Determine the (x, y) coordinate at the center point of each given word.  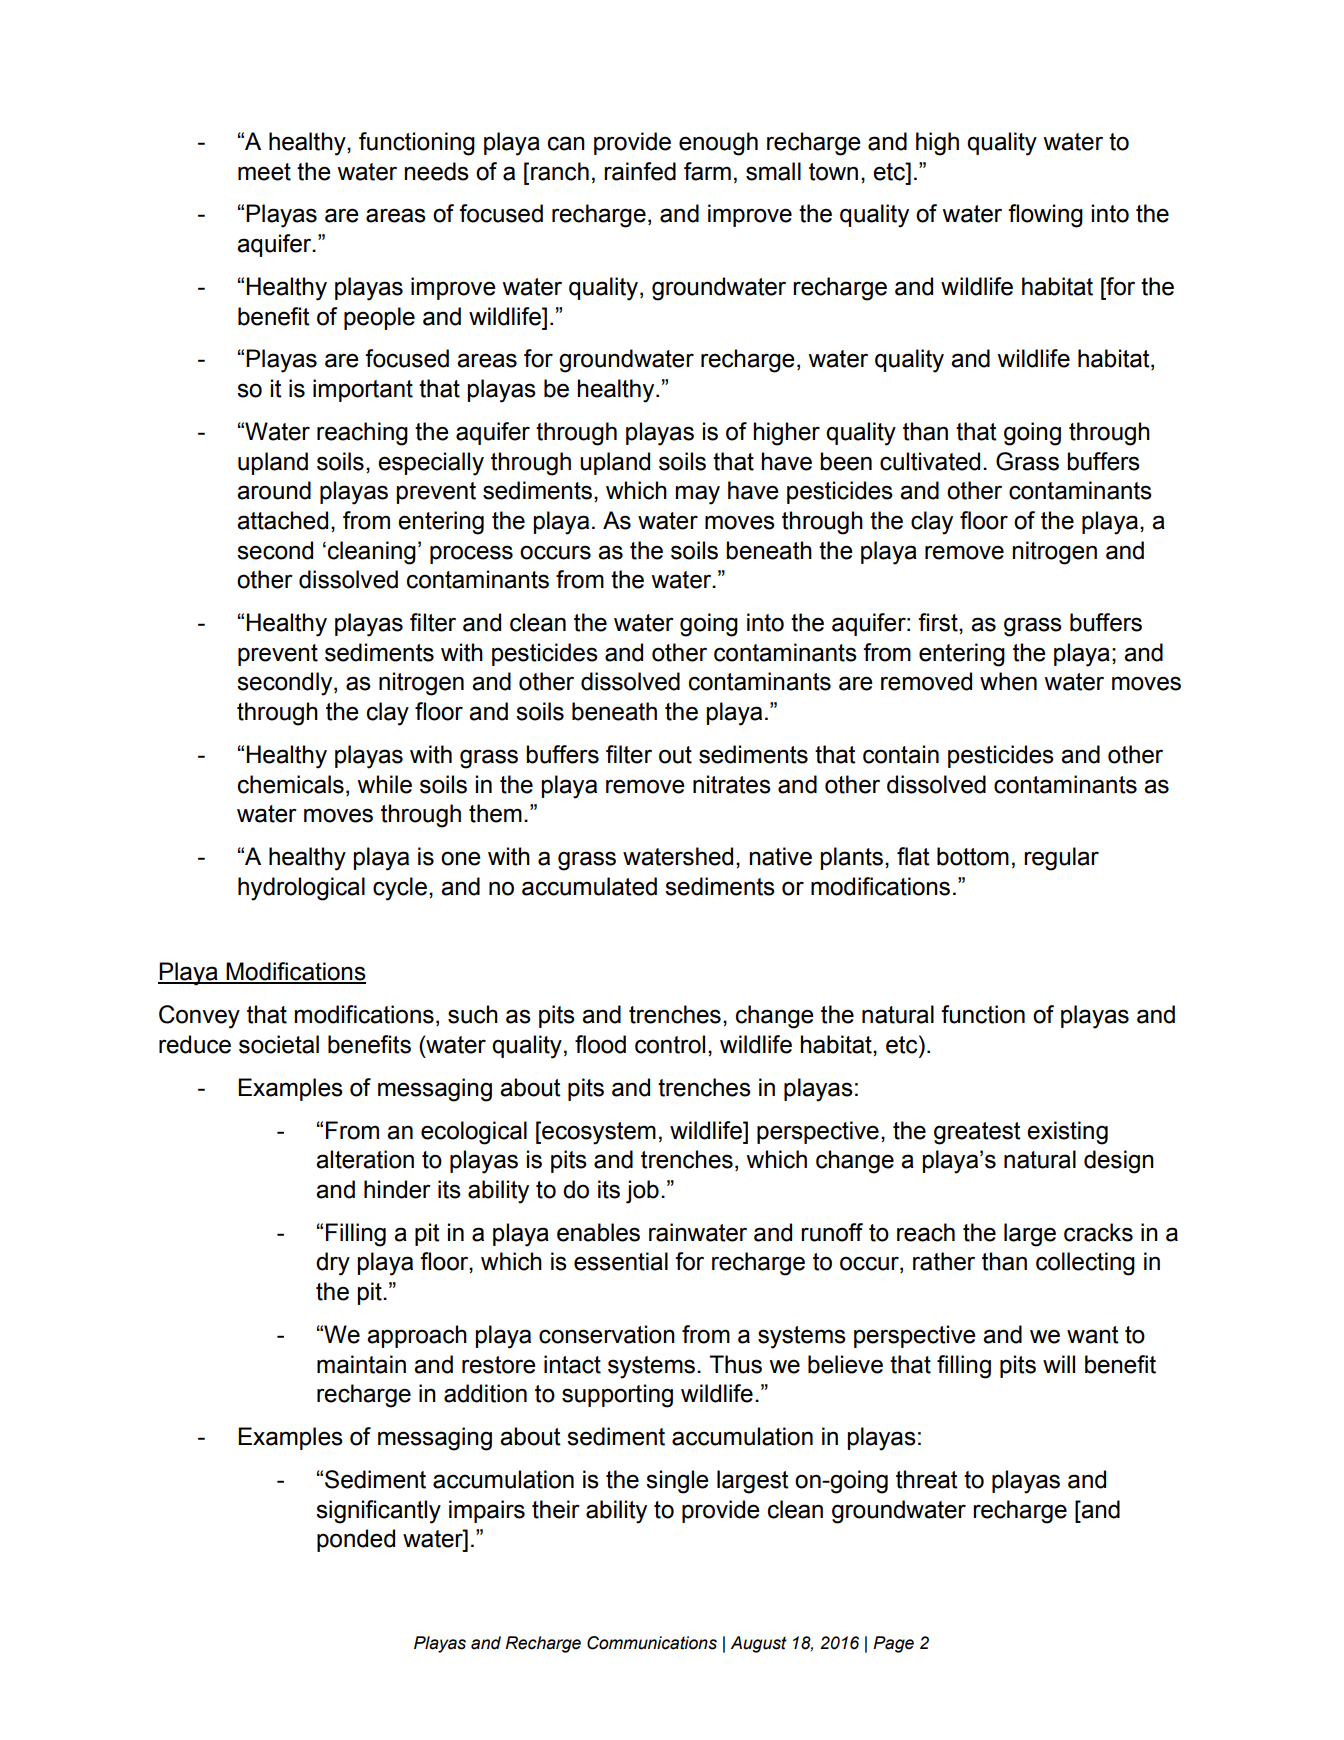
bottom (973, 856)
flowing (1045, 216)
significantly (378, 1512)
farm (707, 171)
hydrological (301, 889)
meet (264, 172)
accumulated (589, 886)
